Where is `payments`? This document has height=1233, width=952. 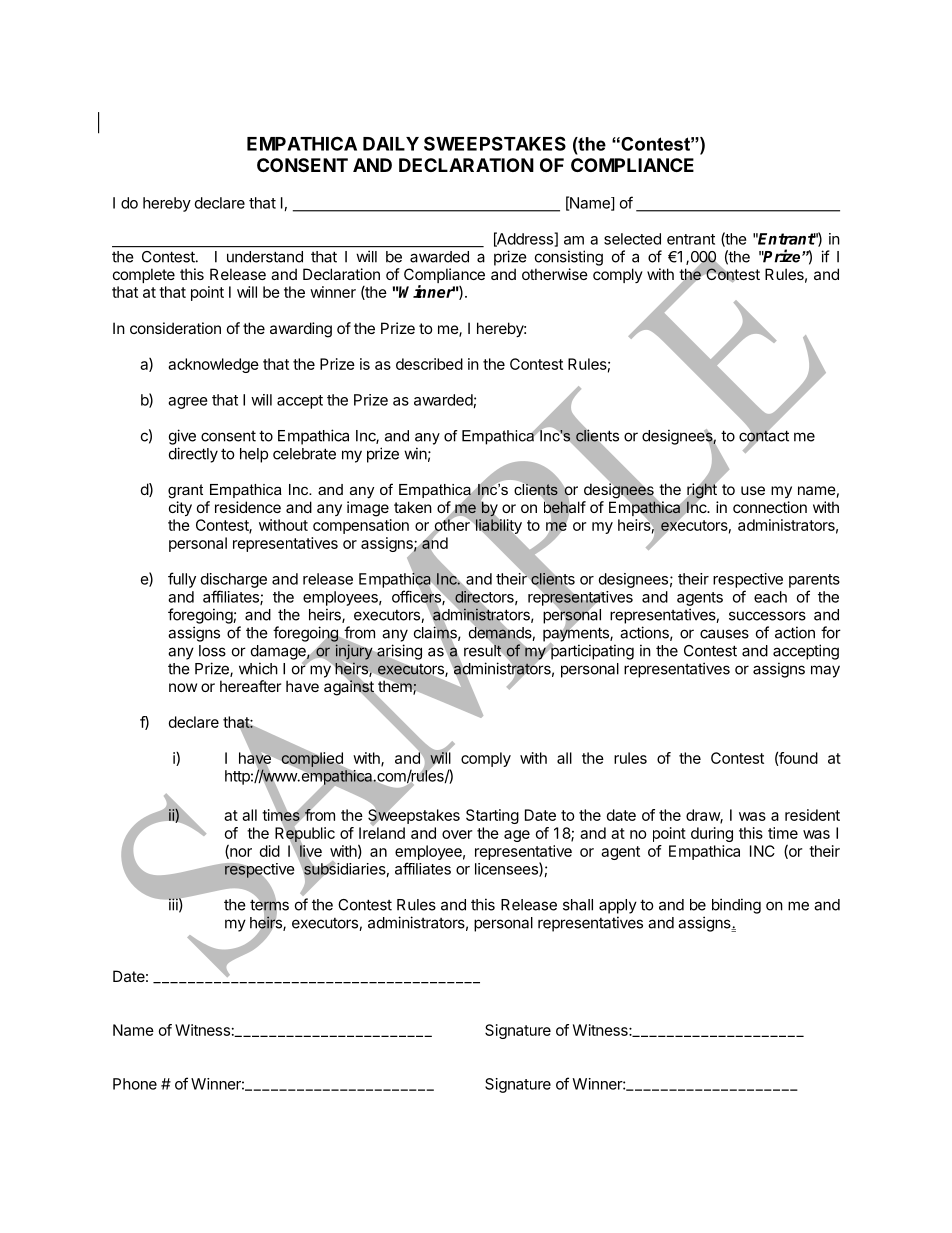 payments is located at coordinates (577, 634).
